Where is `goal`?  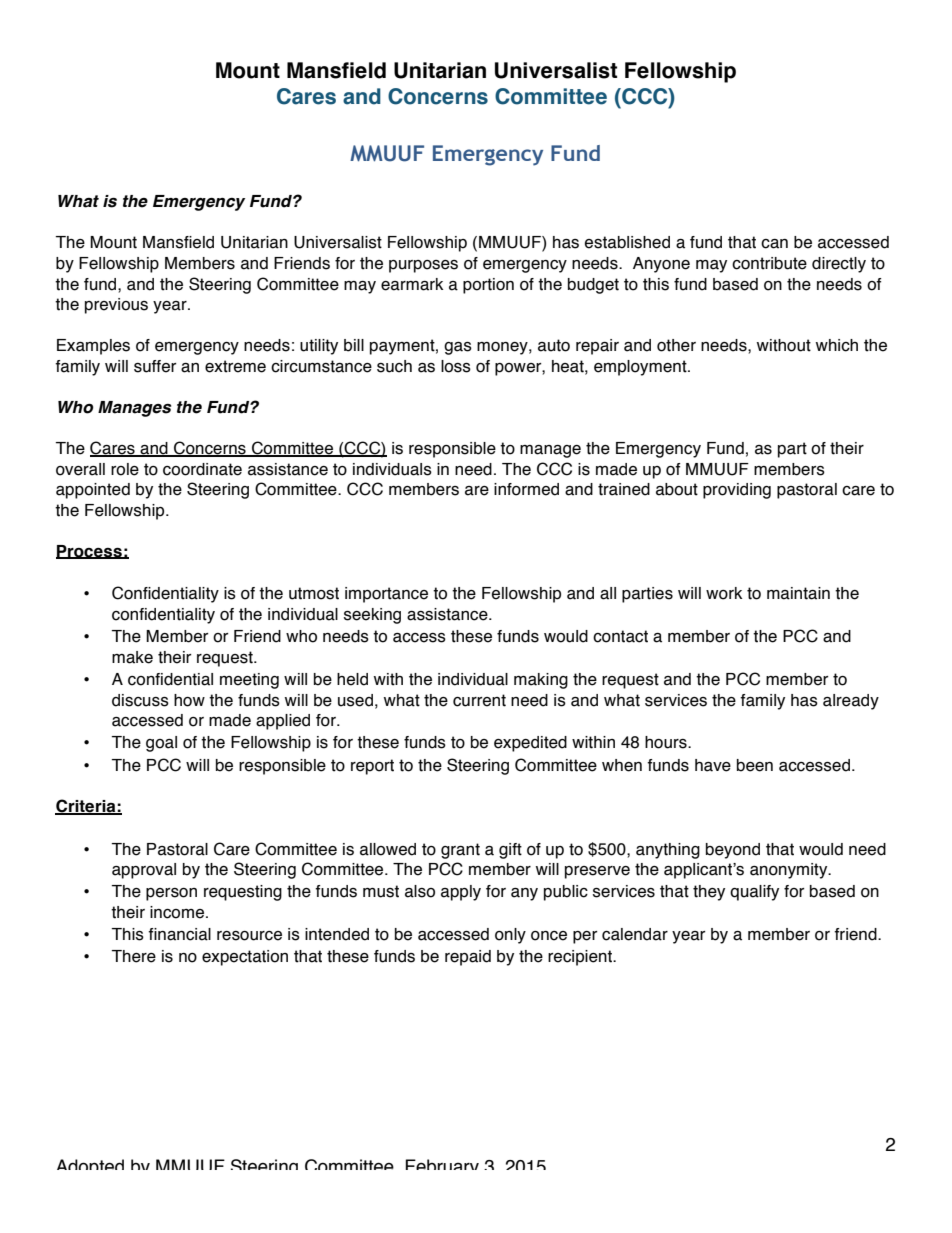 goal is located at coordinates (161, 744).
